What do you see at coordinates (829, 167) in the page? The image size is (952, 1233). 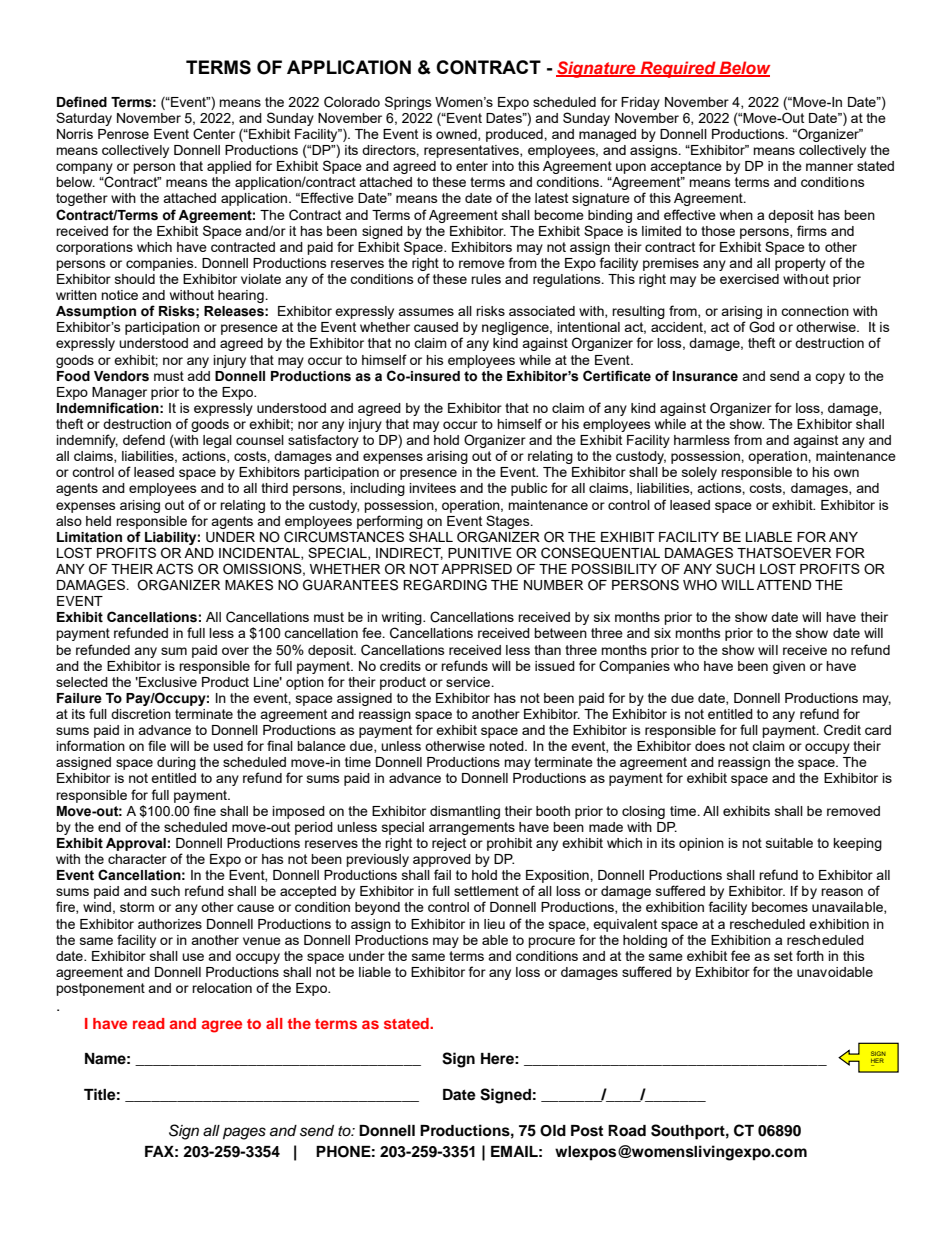 I see `manner` at bounding box center [829, 167].
